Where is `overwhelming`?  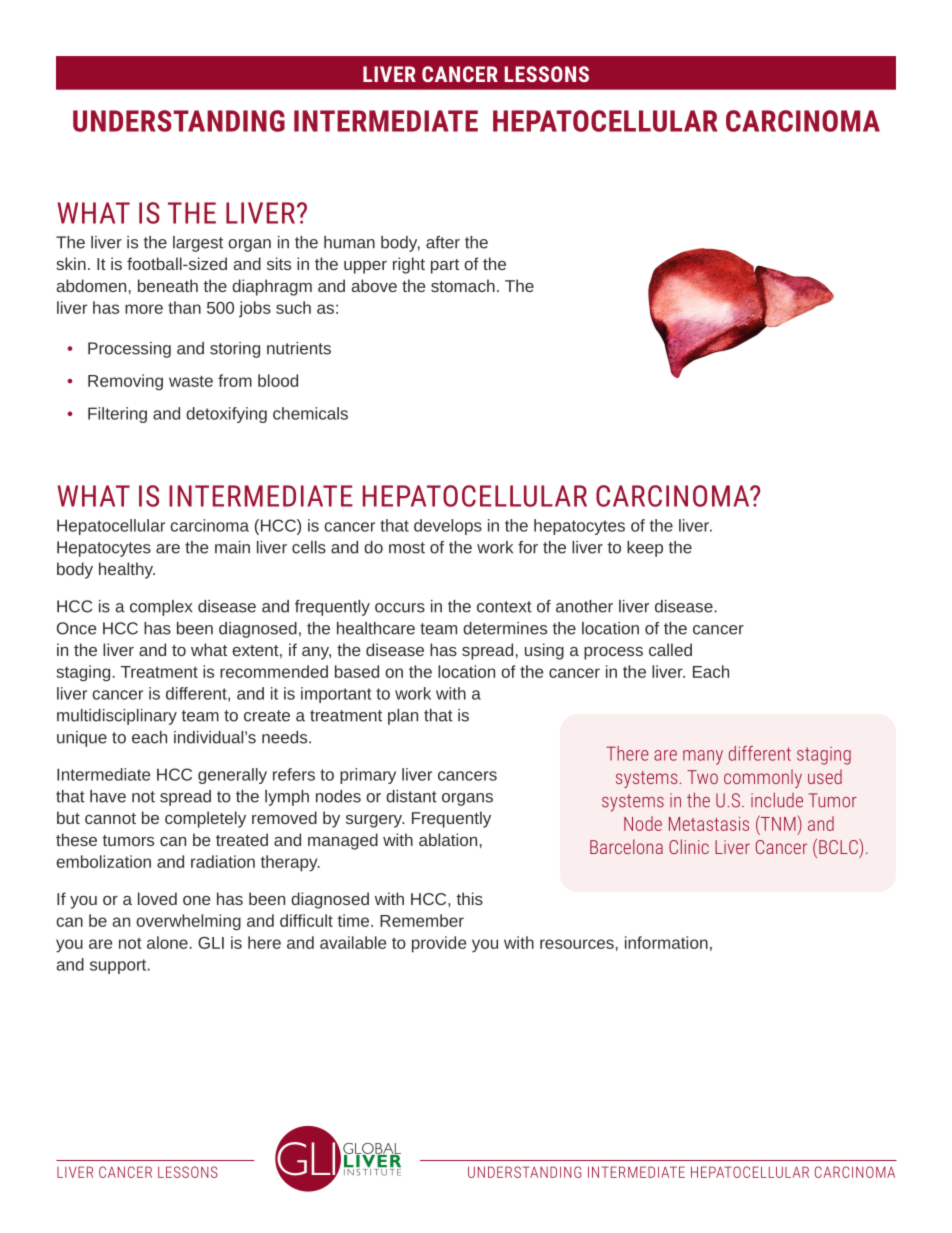 overwhelming is located at coordinates (188, 922).
